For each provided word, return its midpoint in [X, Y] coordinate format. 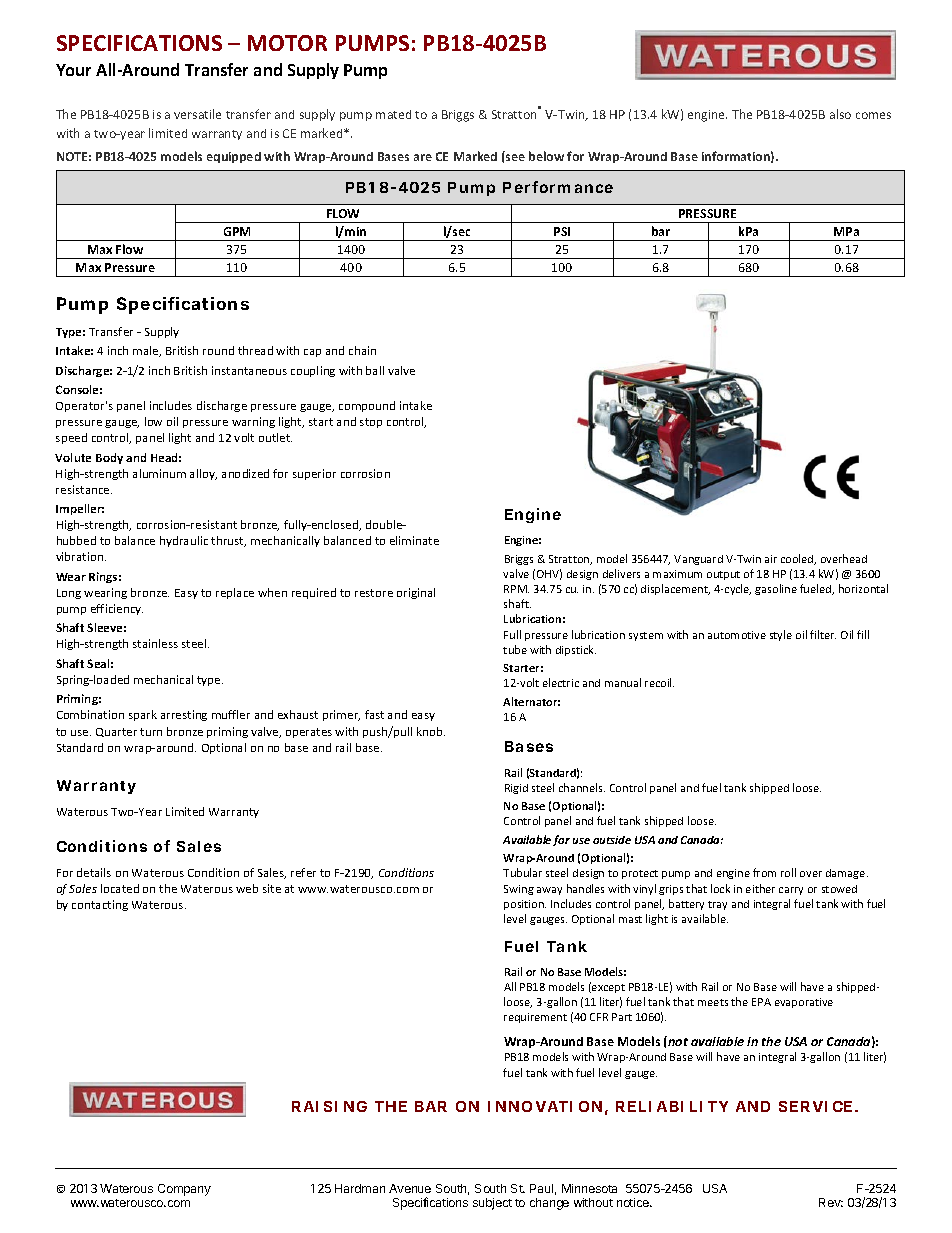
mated [393, 114]
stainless [155, 643]
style [781, 635]
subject [492, 1204]
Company [184, 1190]
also [840, 114]
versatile [197, 114]
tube [515, 649]
